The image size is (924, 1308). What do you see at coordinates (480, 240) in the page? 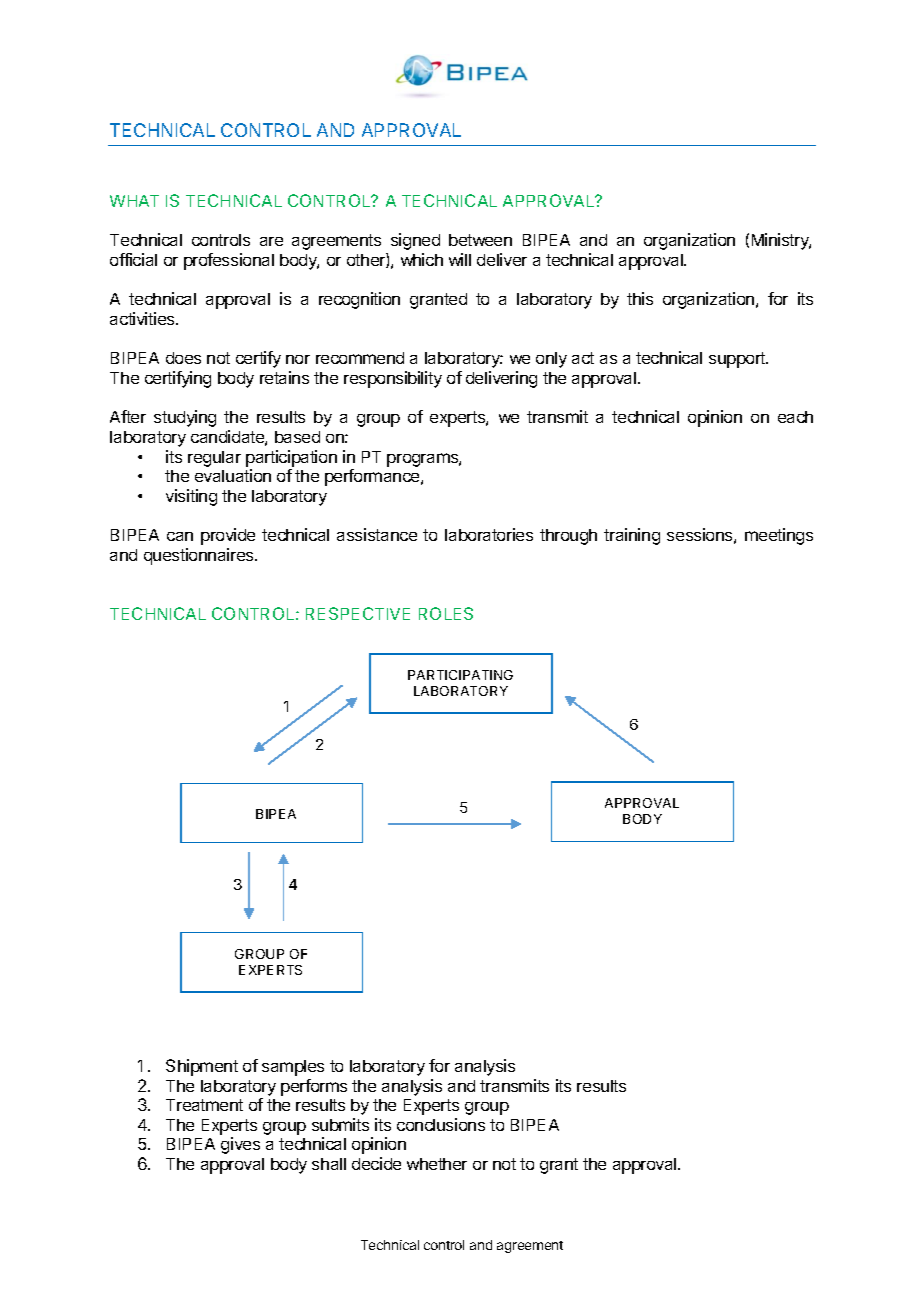
I see `between` at bounding box center [480, 240].
